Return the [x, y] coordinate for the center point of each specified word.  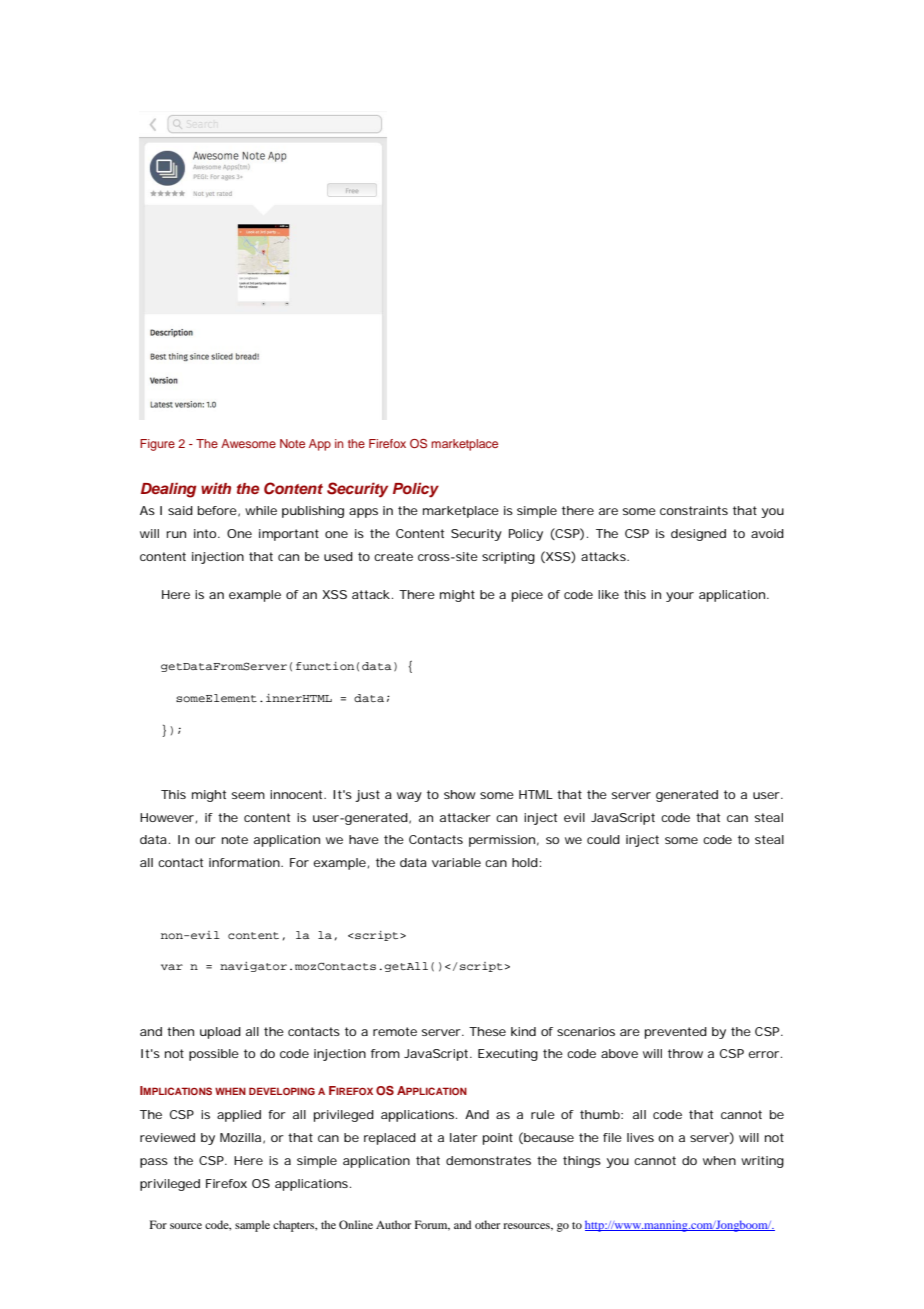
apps [363, 513]
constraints [694, 510]
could [603, 839]
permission [502, 841]
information [244, 862]
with [216, 488]
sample [252, 1226]
